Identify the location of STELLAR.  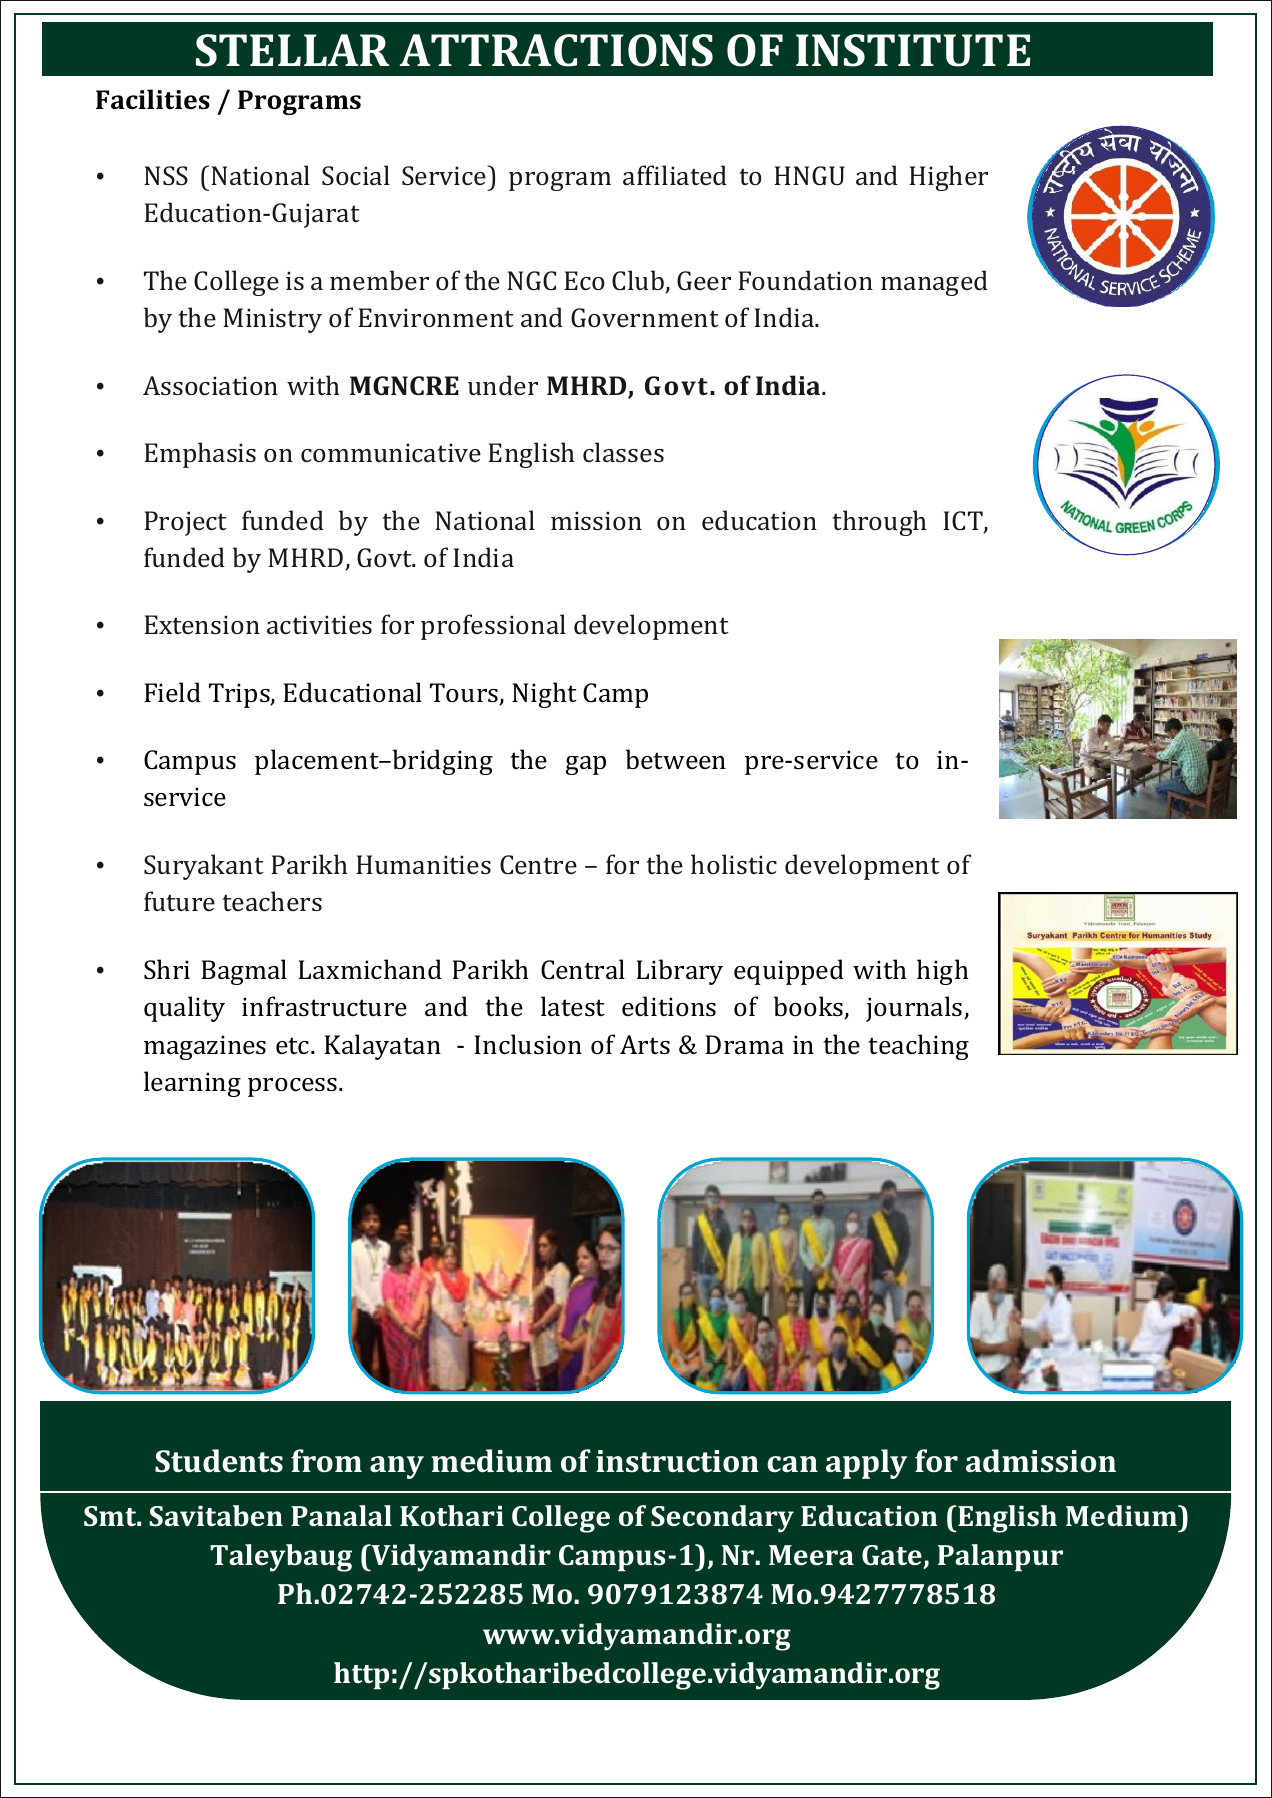
(293, 50).
